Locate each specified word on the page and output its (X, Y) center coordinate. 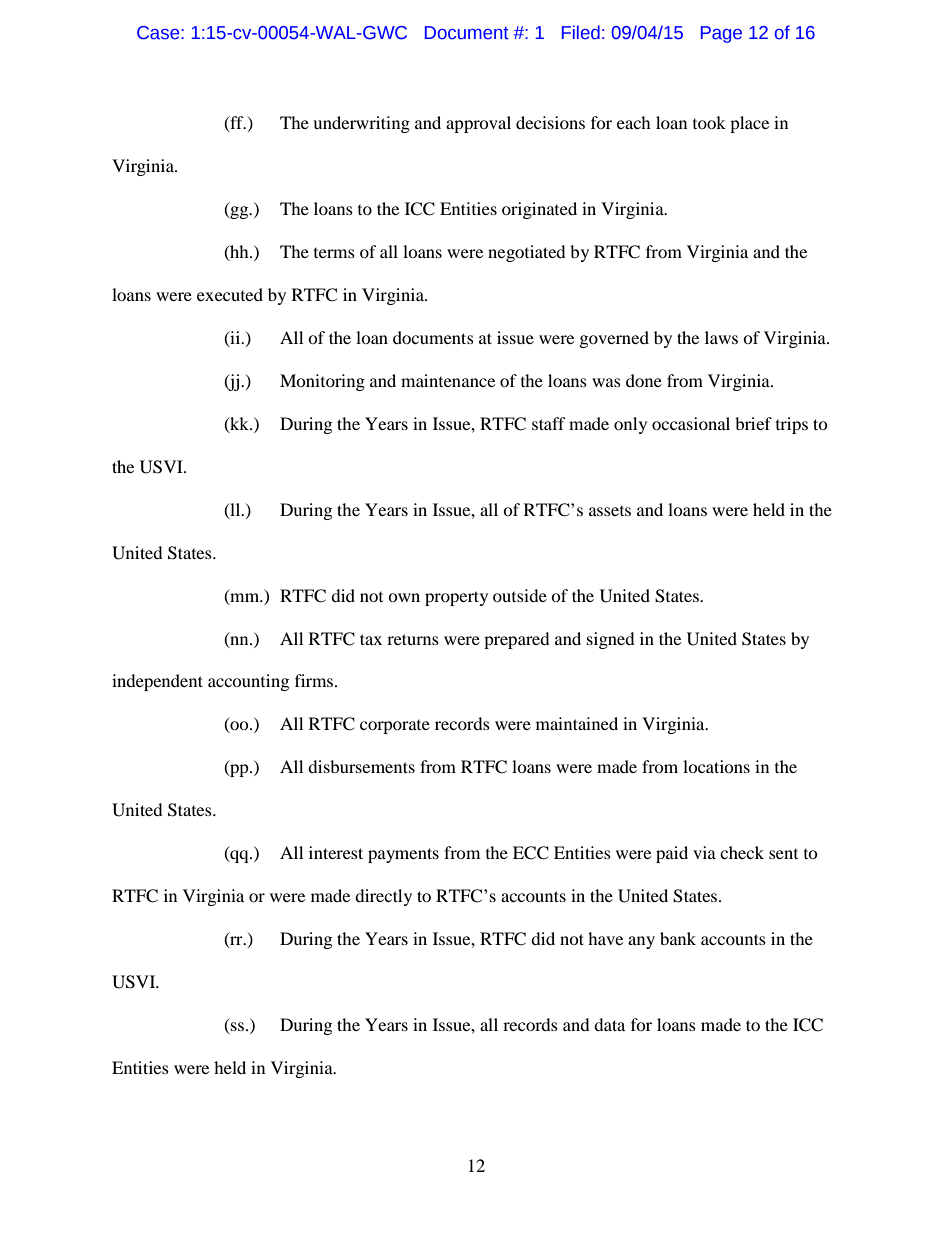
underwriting (361, 124)
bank (678, 938)
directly (383, 897)
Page (721, 34)
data (609, 1024)
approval (478, 124)
